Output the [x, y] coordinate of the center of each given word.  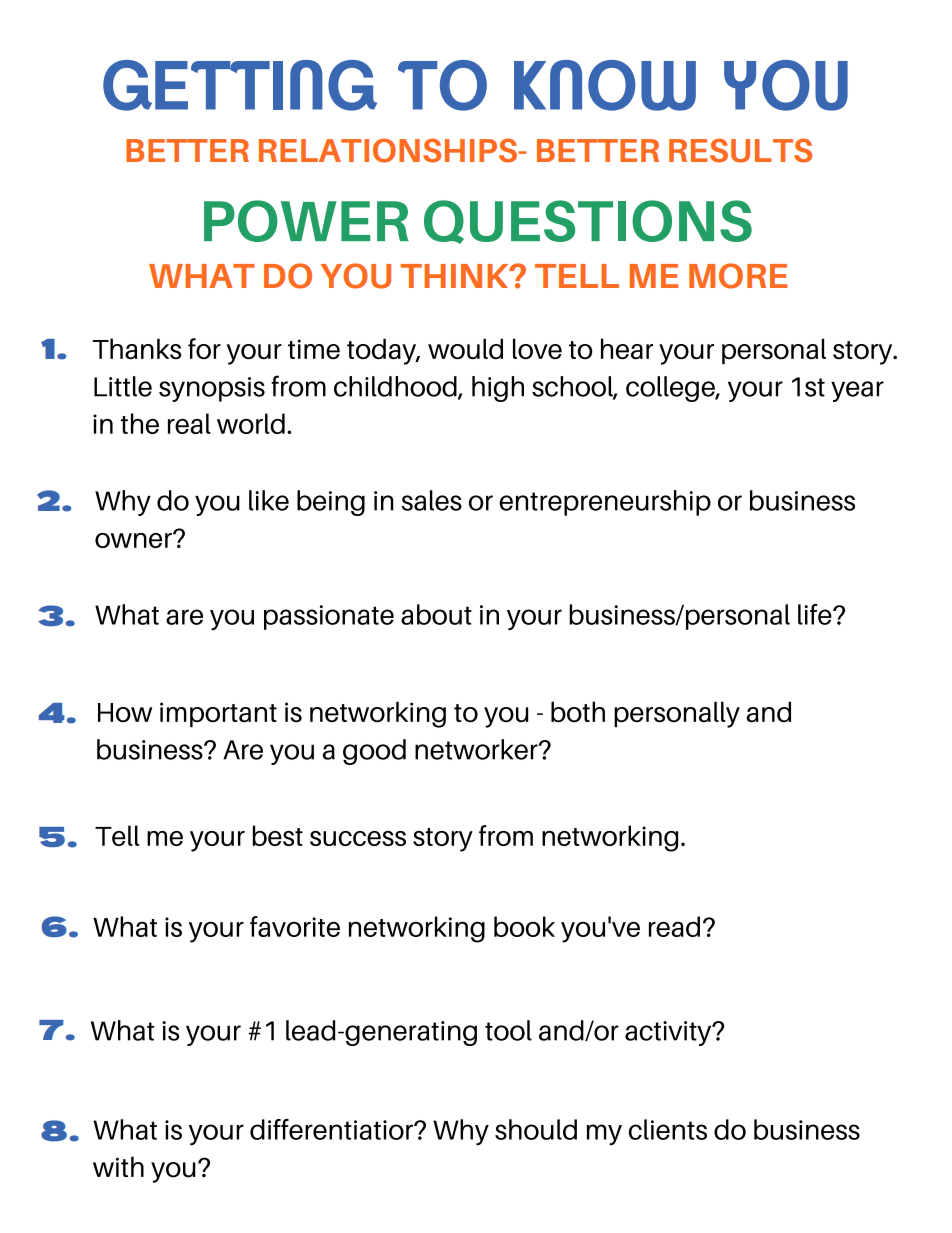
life [816, 614]
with [118, 1166]
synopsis [212, 389]
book [524, 926]
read [674, 926]
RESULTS [740, 150]
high [498, 389]
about [436, 614]
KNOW [605, 85]
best [278, 835]
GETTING [240, 85]
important [218, 714]
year [857, 391]
